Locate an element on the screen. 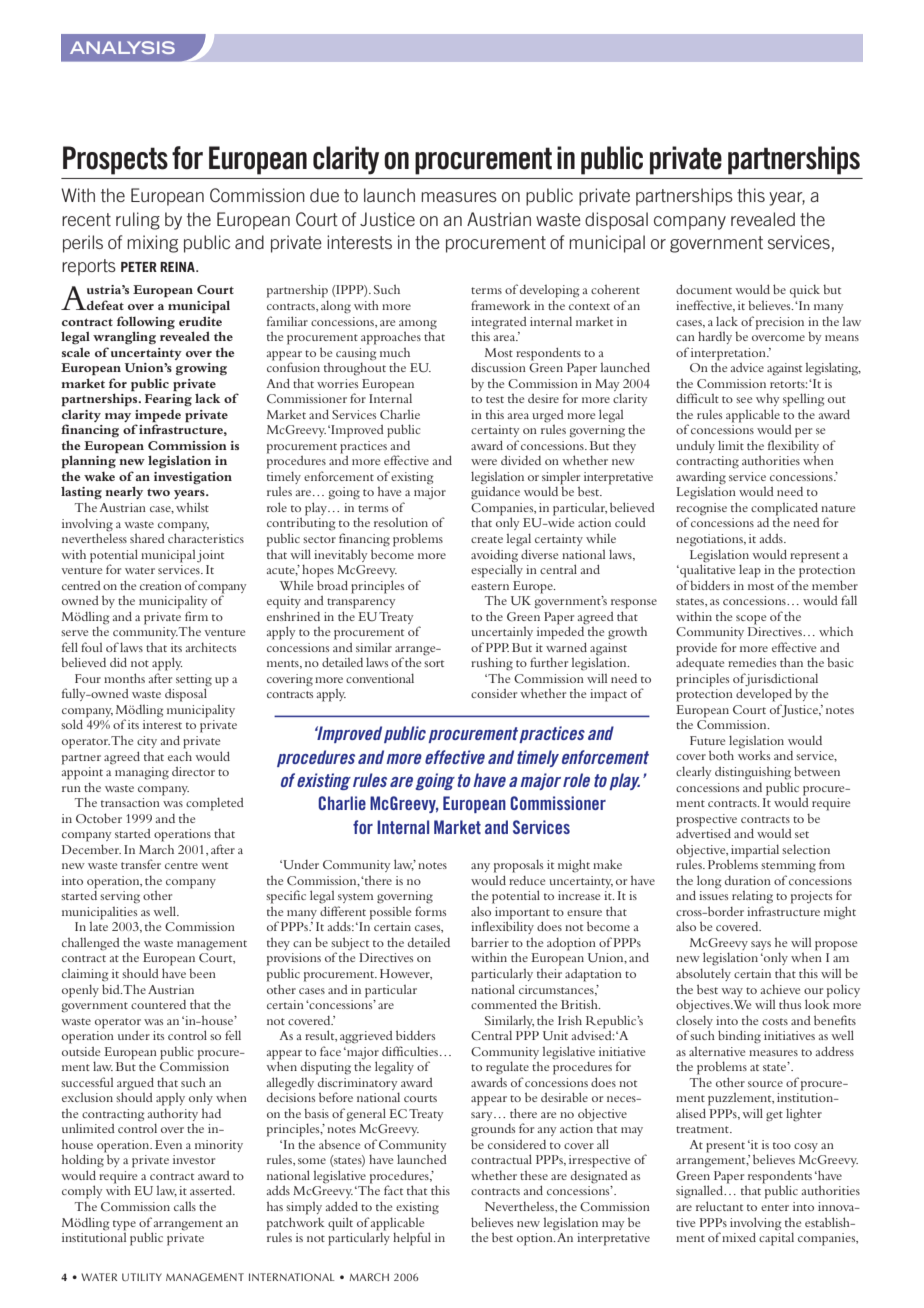  due is located at coordinates (324, 195).
